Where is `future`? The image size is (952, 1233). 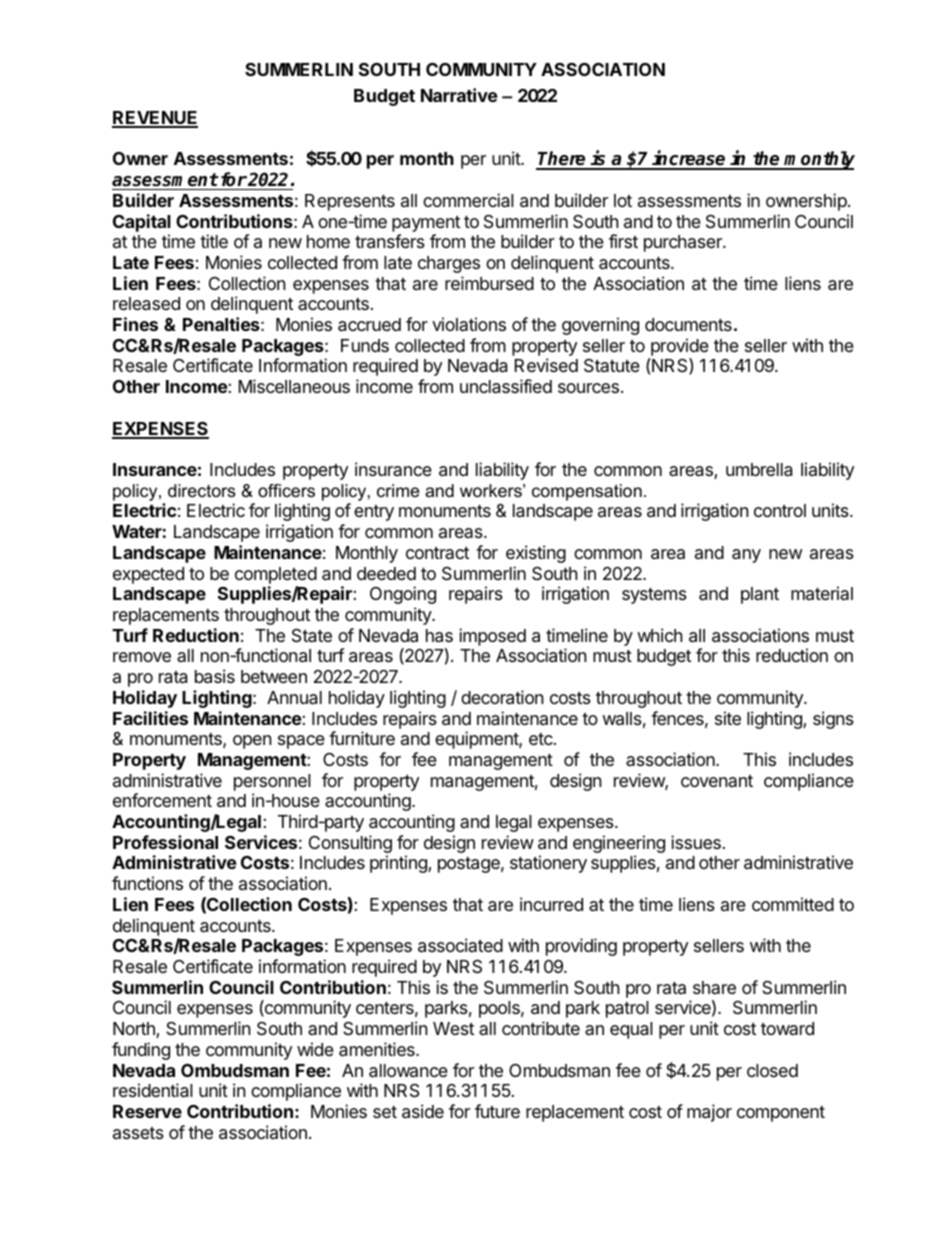
future is located at coordinates (497, 1111).
